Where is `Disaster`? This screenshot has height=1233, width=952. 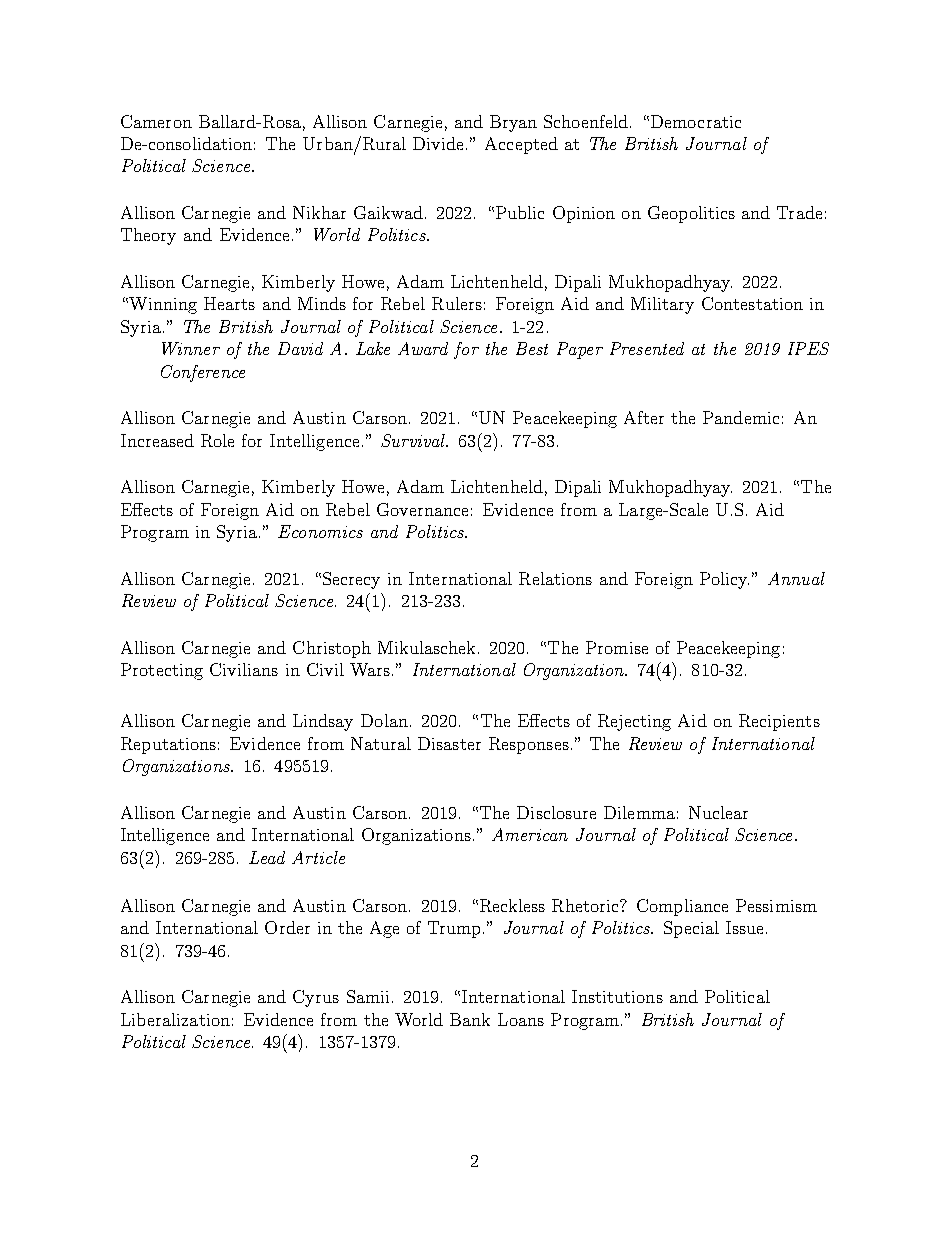 Disaster is located at coordinates (449, 743).
